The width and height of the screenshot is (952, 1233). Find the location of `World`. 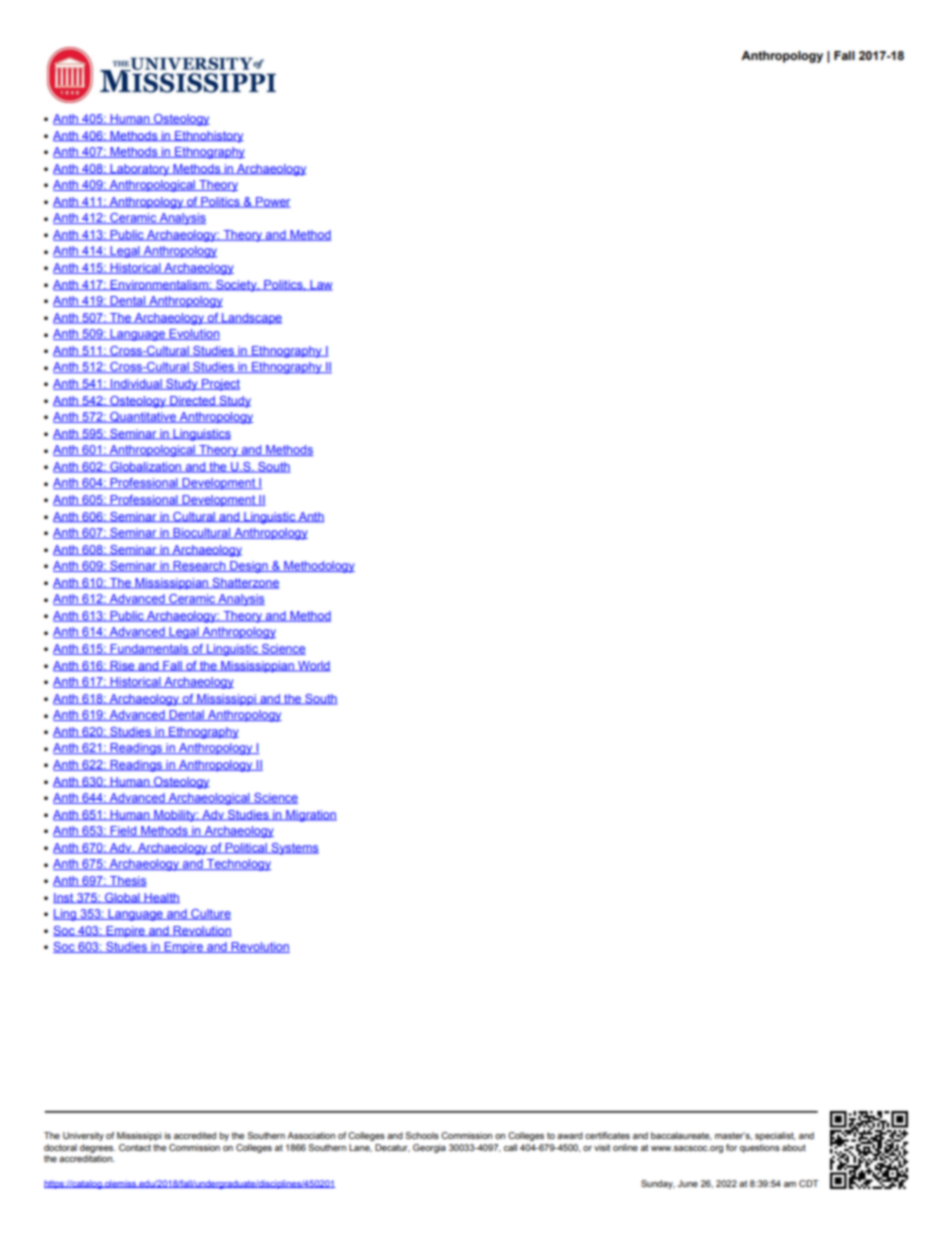

World is located at coordinates (313, 666).
